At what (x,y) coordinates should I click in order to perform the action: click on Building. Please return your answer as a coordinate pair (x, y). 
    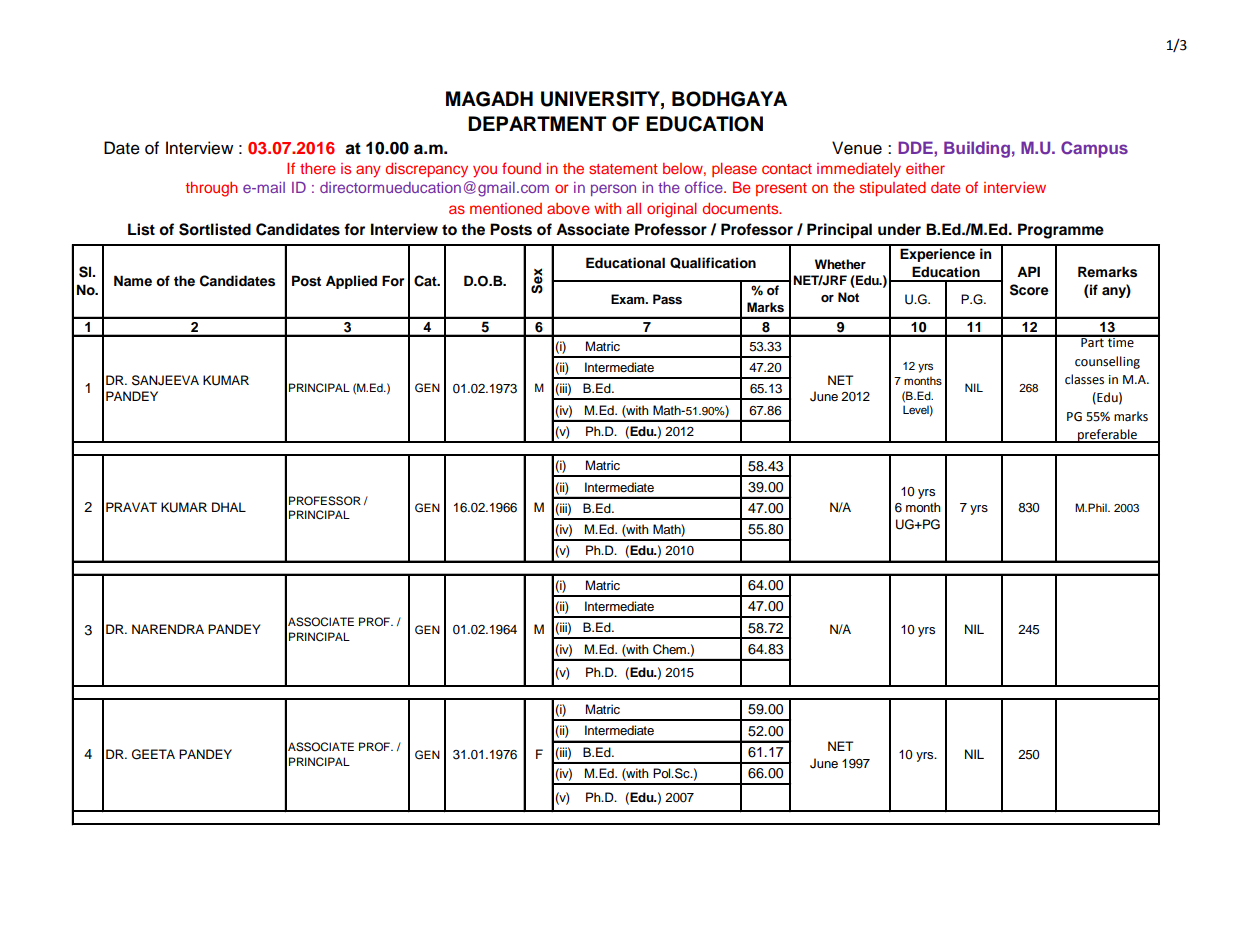
    Looking at the image, I should click on (977, 149).
